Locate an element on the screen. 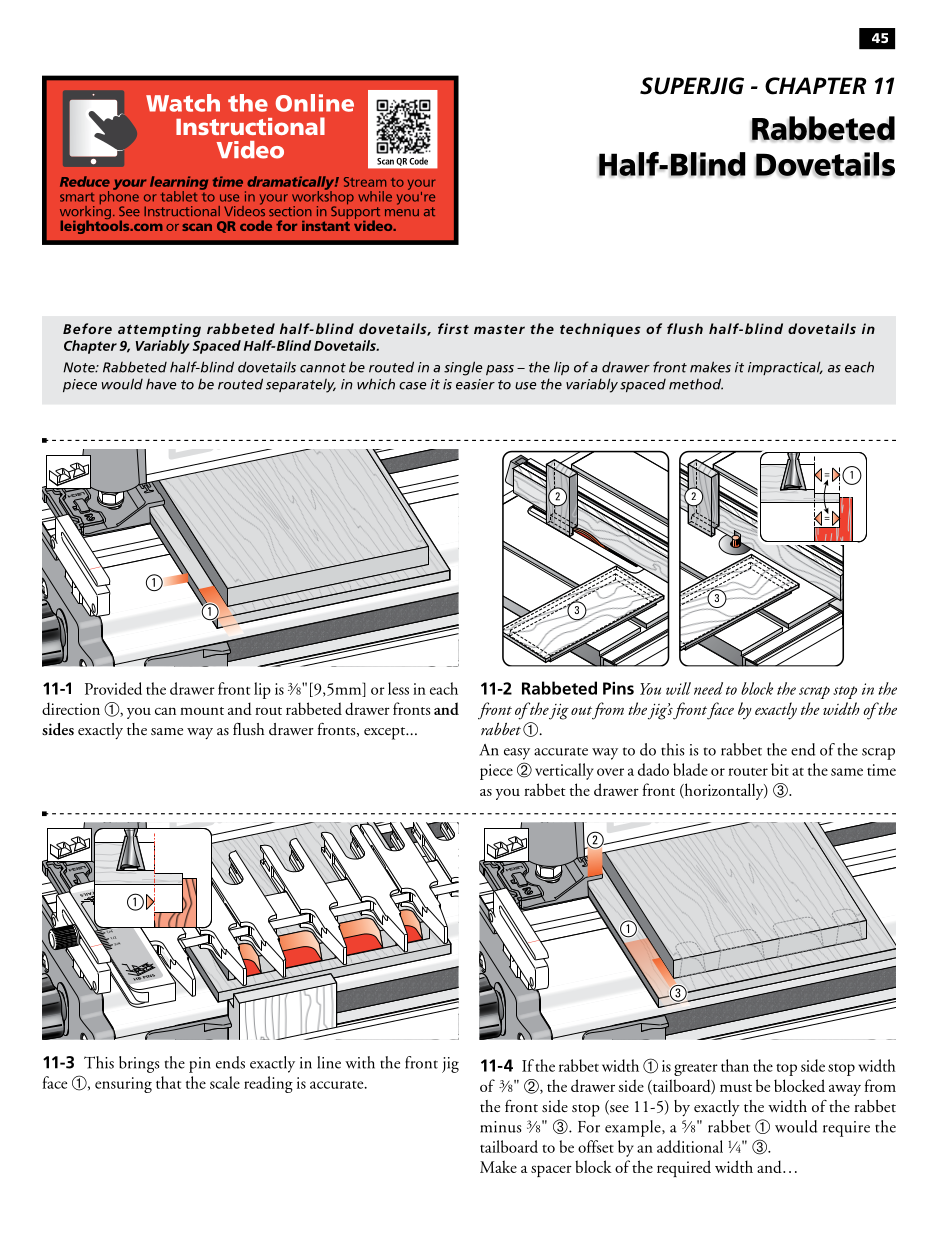  techniques is located at coordinates (600, 330).
